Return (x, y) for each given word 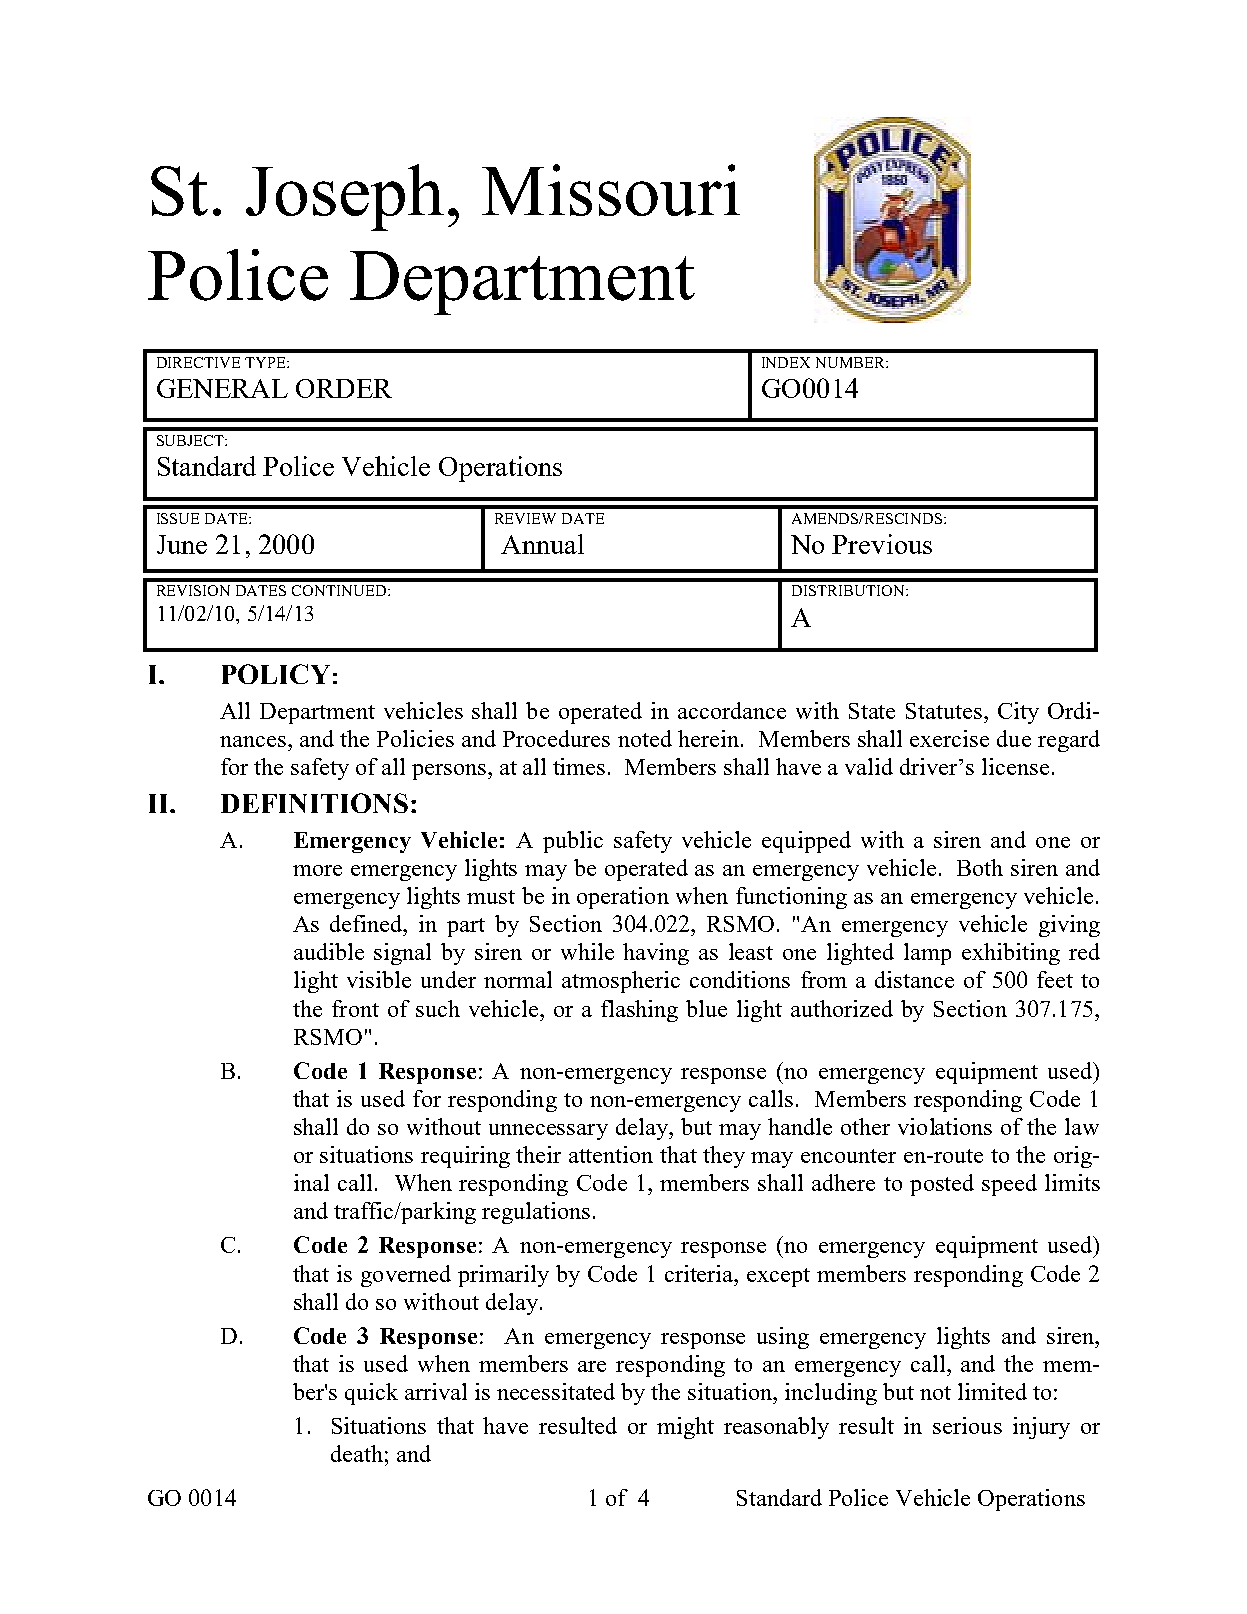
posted (942, 1185)
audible (329, 951)
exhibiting (1011, 954)
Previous (882, 544)
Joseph (345, 197)
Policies (415, 738)
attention (611, 1154)
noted (645, 738)
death (357, 1453)
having (656, 954)
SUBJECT (191, 440)
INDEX (786, 362)
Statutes (944, 711)
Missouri (611, 190)
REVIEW (525, 518)
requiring (465, 1157)
